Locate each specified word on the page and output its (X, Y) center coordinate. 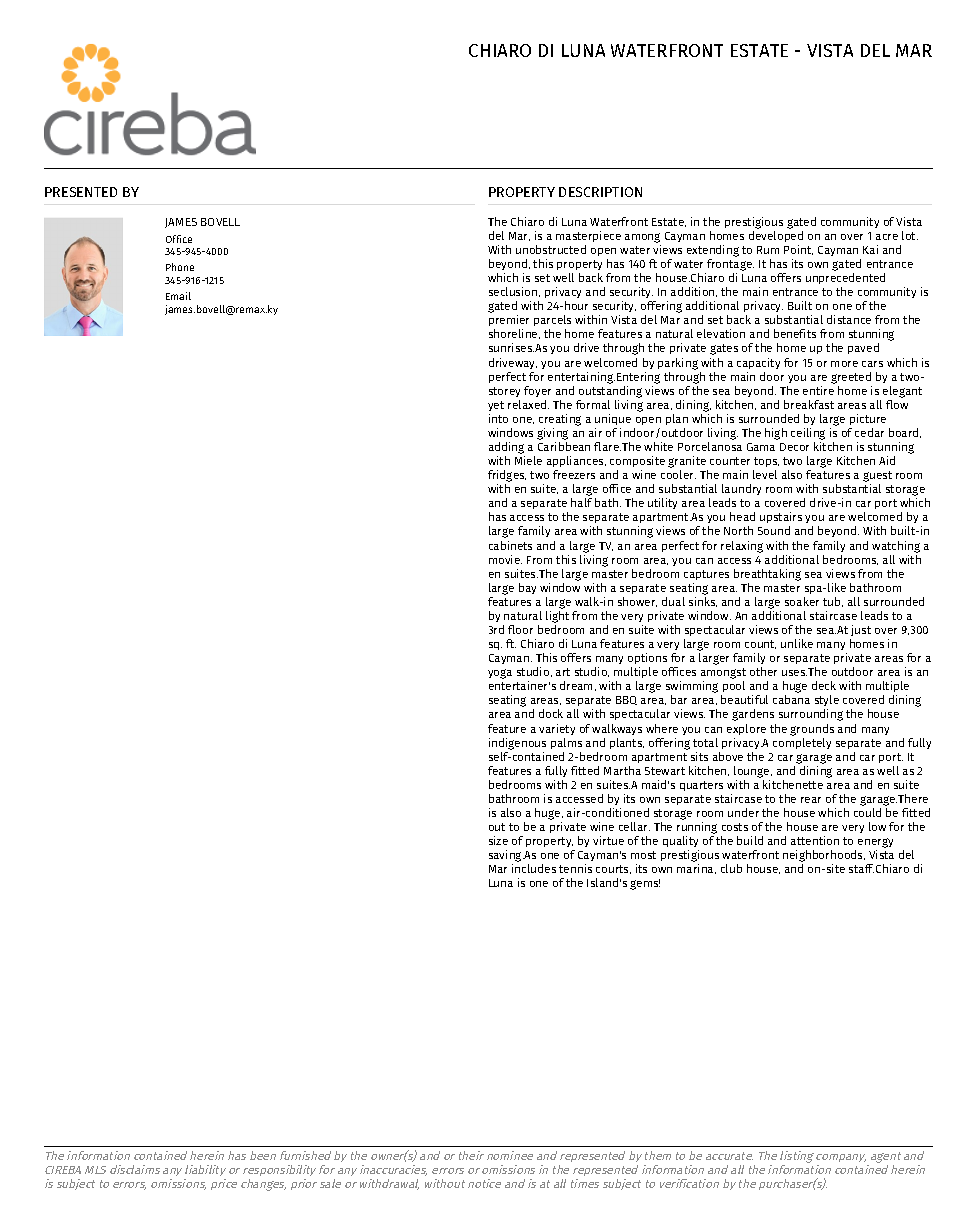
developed (776, 236)
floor (520, 629)
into (498, 418)
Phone (180, 267)
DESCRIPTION (600, 192)
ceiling (808, 434)
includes (534, 868)
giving (552, 434)
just (861, 630)
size (498, 840)
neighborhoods (824, 857)
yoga (500, 674)
